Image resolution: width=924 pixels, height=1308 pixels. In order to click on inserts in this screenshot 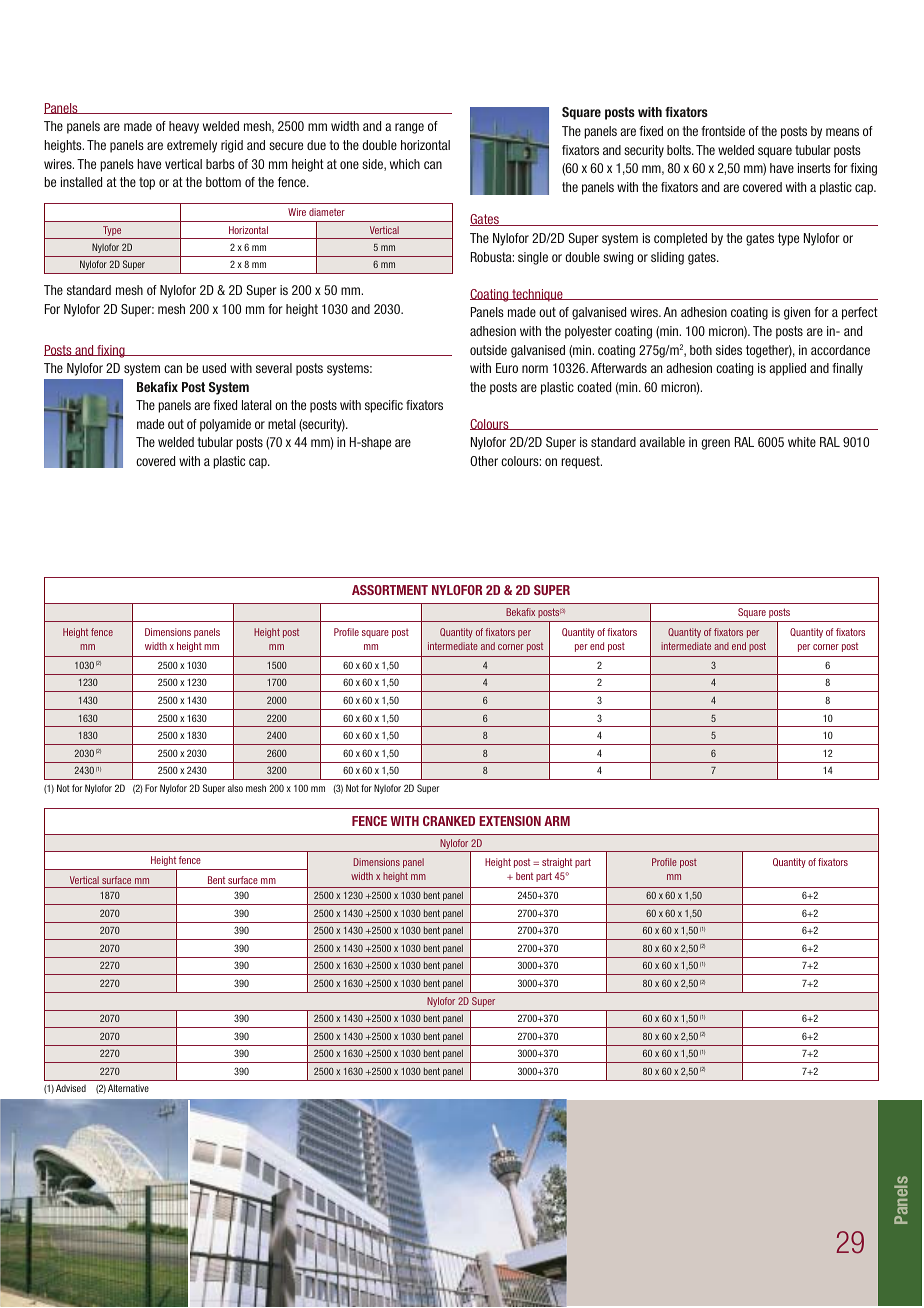, I will do `click(814, 168)`.
